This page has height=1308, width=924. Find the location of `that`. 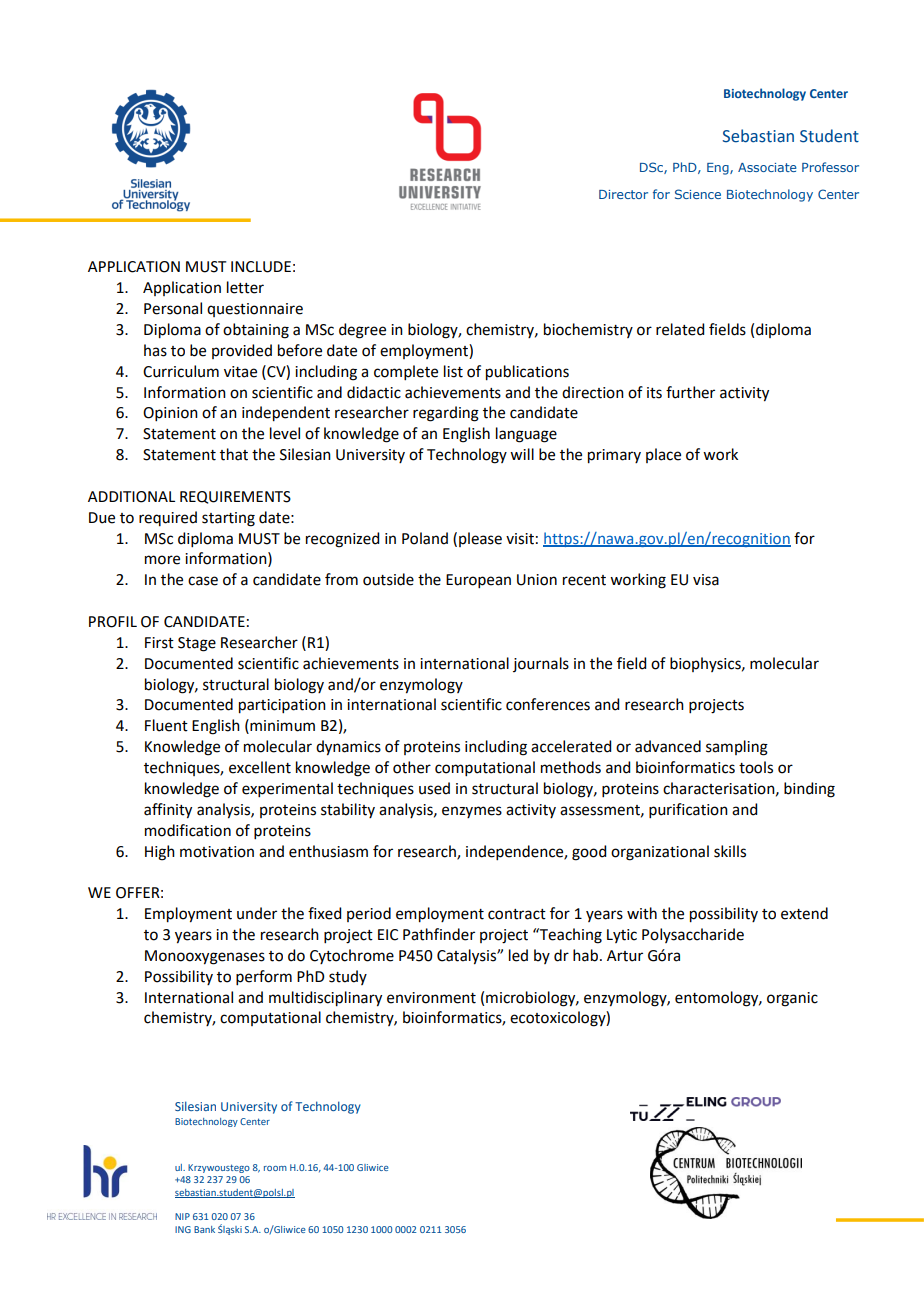

that is located at coordinates (234, 454).
